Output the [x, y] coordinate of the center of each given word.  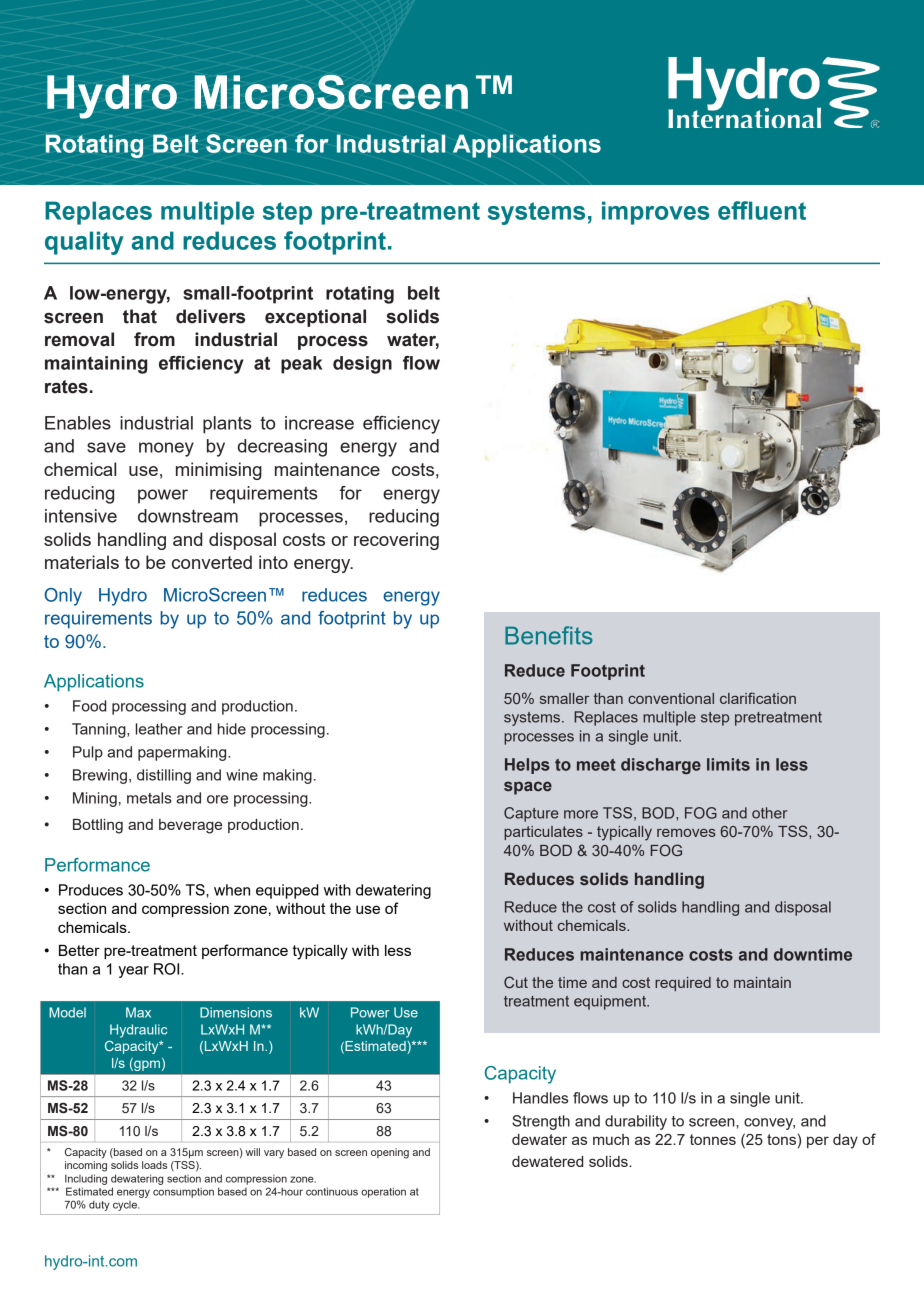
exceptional [315, 318]
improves [655, 213]
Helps [527, 766]
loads [154, 1165]
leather [159, 729]
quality [84, 243]
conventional [671, 698]
